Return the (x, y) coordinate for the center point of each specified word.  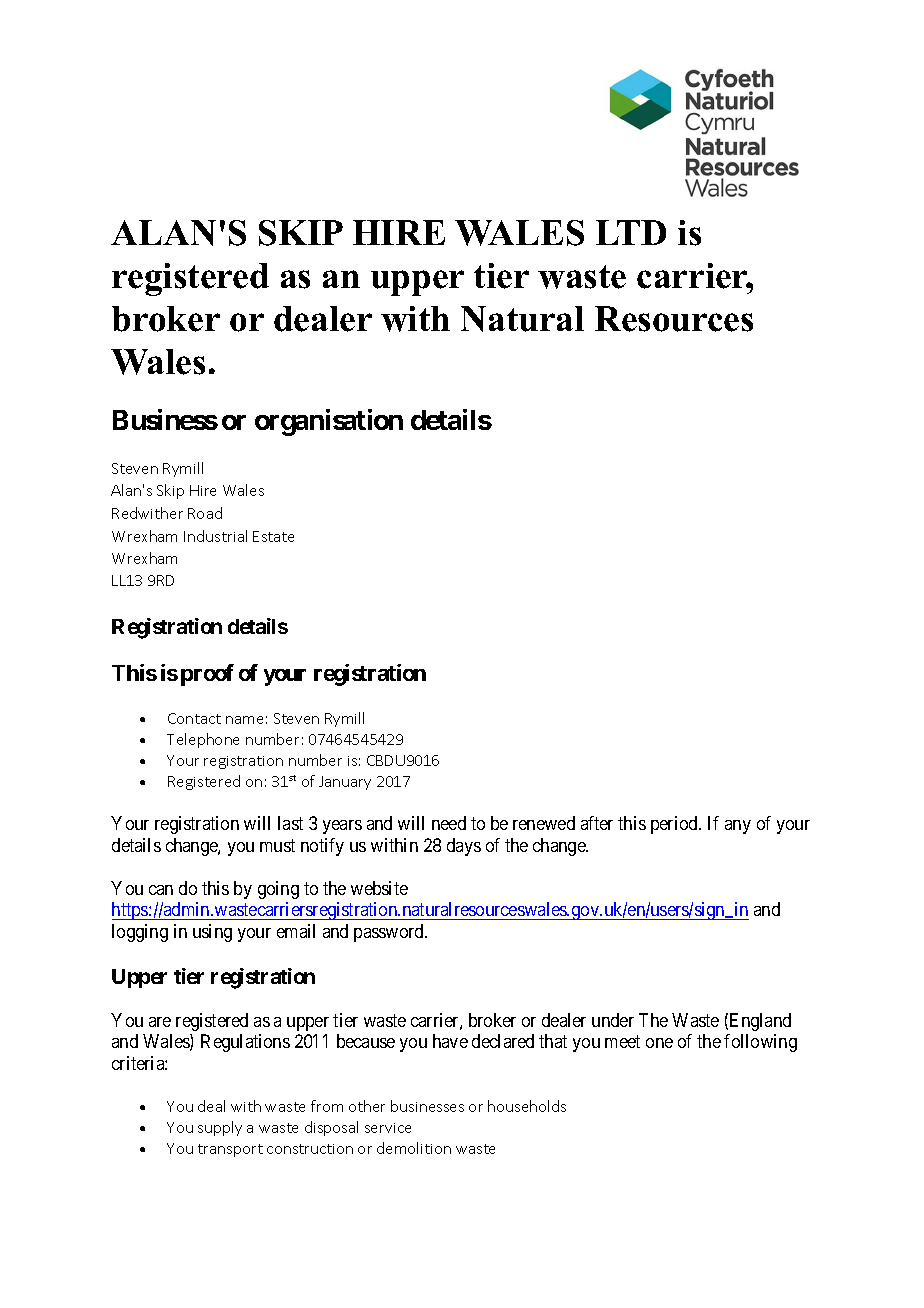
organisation (329, 422)
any (738, 827)
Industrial (215, 536)
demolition (414, 1148)
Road (205, 513)
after (597, 823)
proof (207, 675)
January (345, 783)
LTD (631, 232)
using (212, 933)
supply (220, 1128)
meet (622, 1042)
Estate (273, 536)
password (390, 933)
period (675, 825)
